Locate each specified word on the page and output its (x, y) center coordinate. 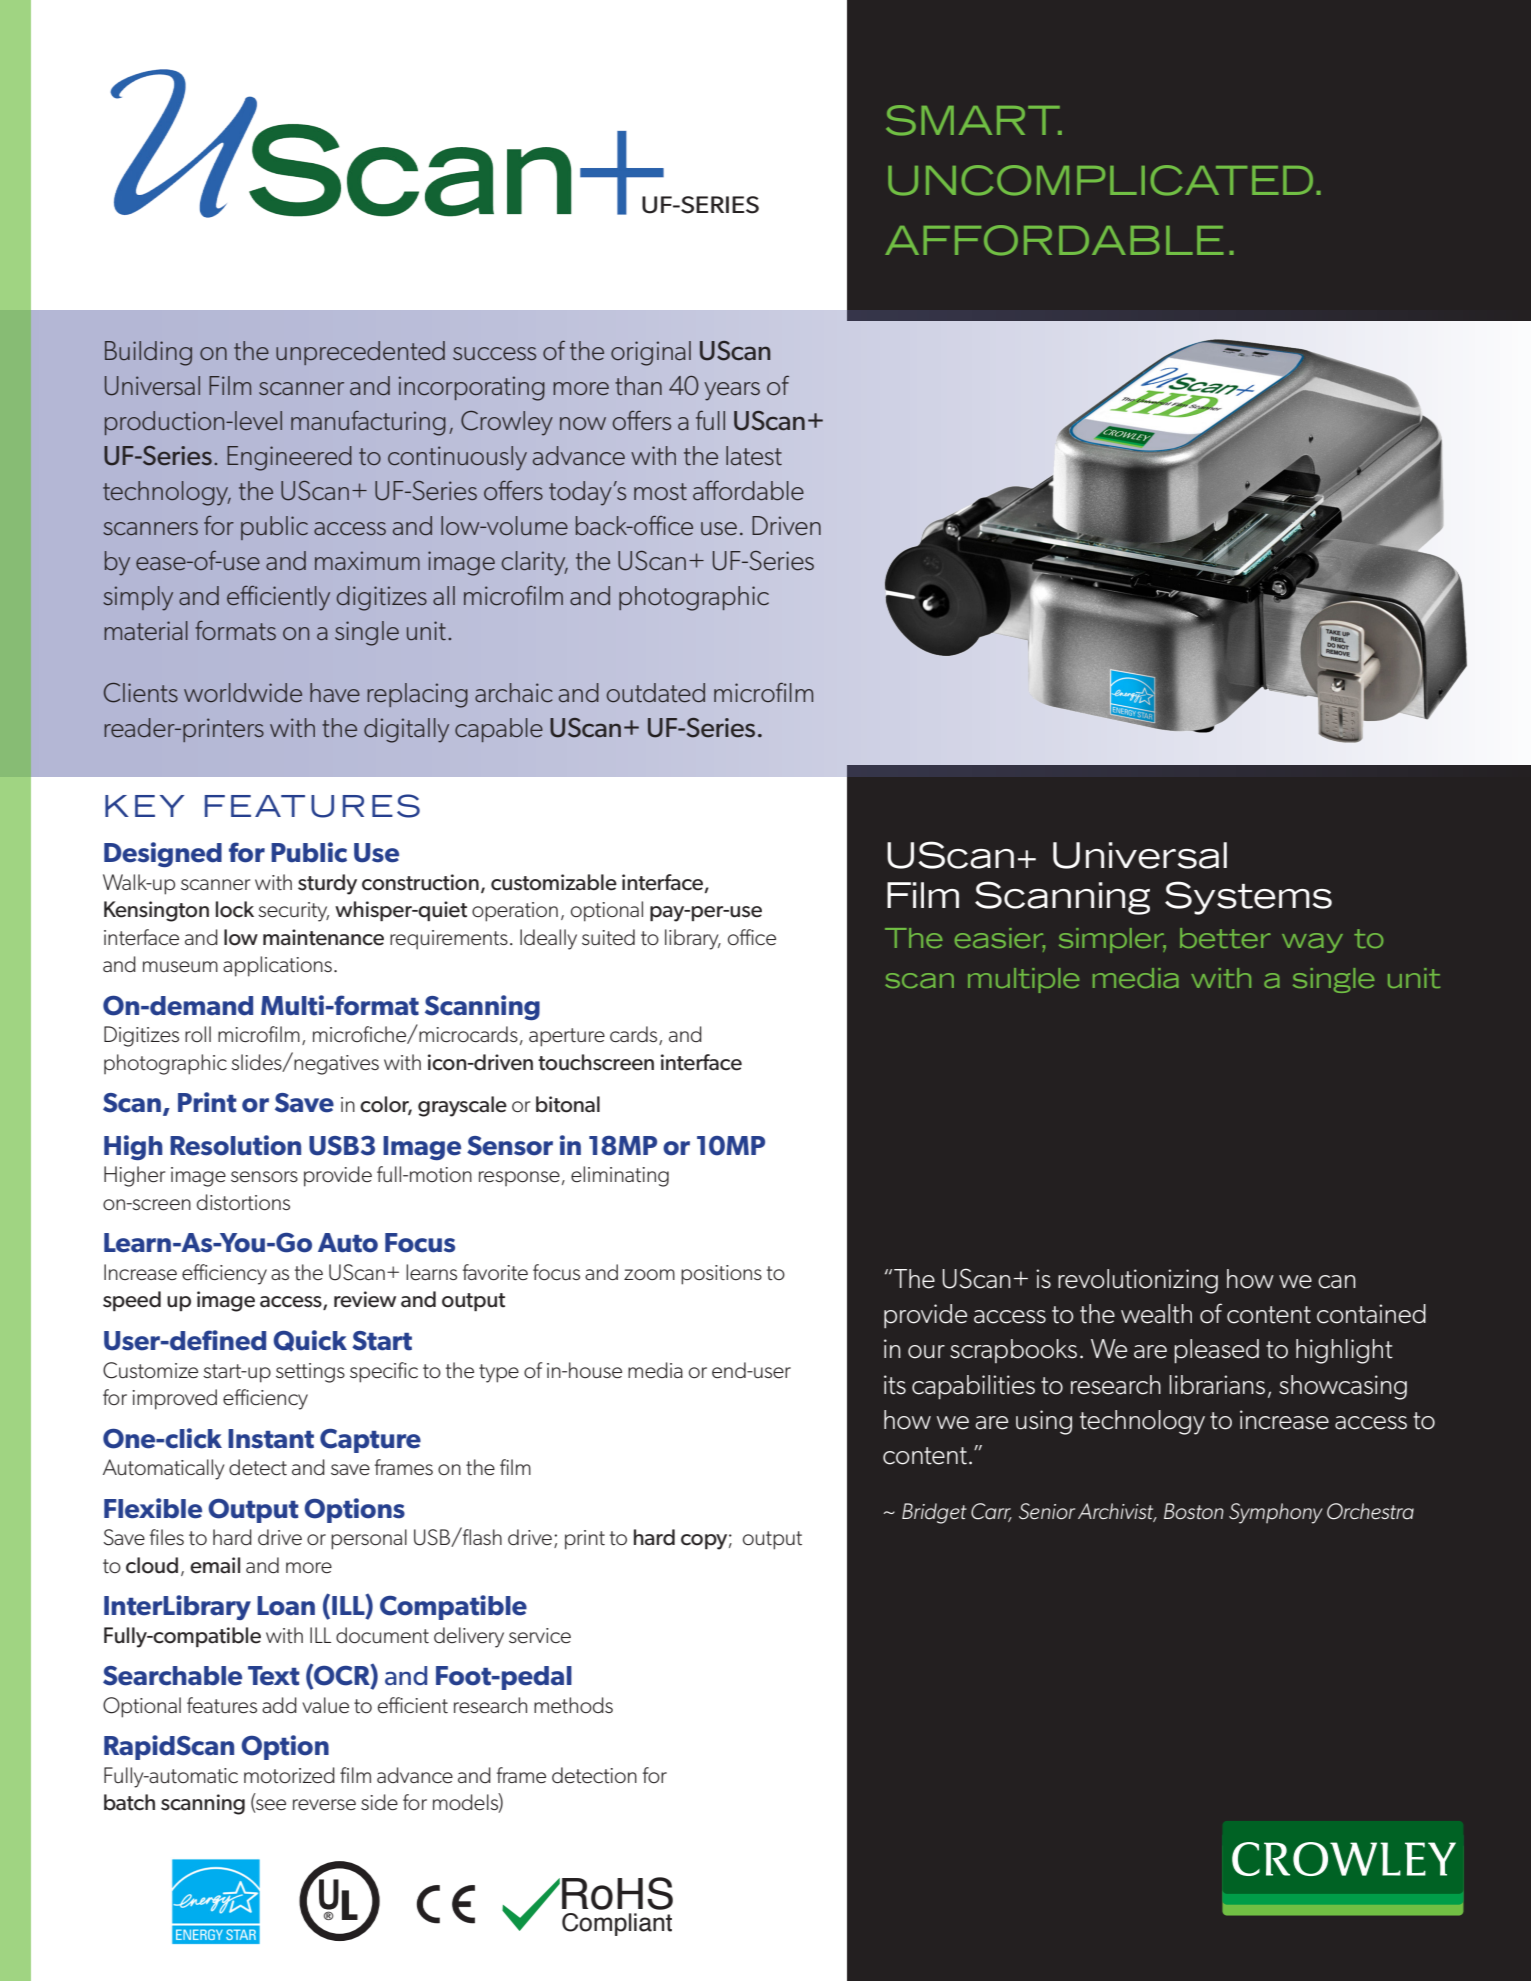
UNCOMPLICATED (1100, 180)
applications (277, 966)
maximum (367, 560)
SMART (974, 120)
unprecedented (360, 353)
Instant (271, 1439)
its (895, 1385)
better (1225, 938)
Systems (1248, 898)
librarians (1217, 1385)
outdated (655, 693)
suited (608, 937)
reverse (324, 1805)
